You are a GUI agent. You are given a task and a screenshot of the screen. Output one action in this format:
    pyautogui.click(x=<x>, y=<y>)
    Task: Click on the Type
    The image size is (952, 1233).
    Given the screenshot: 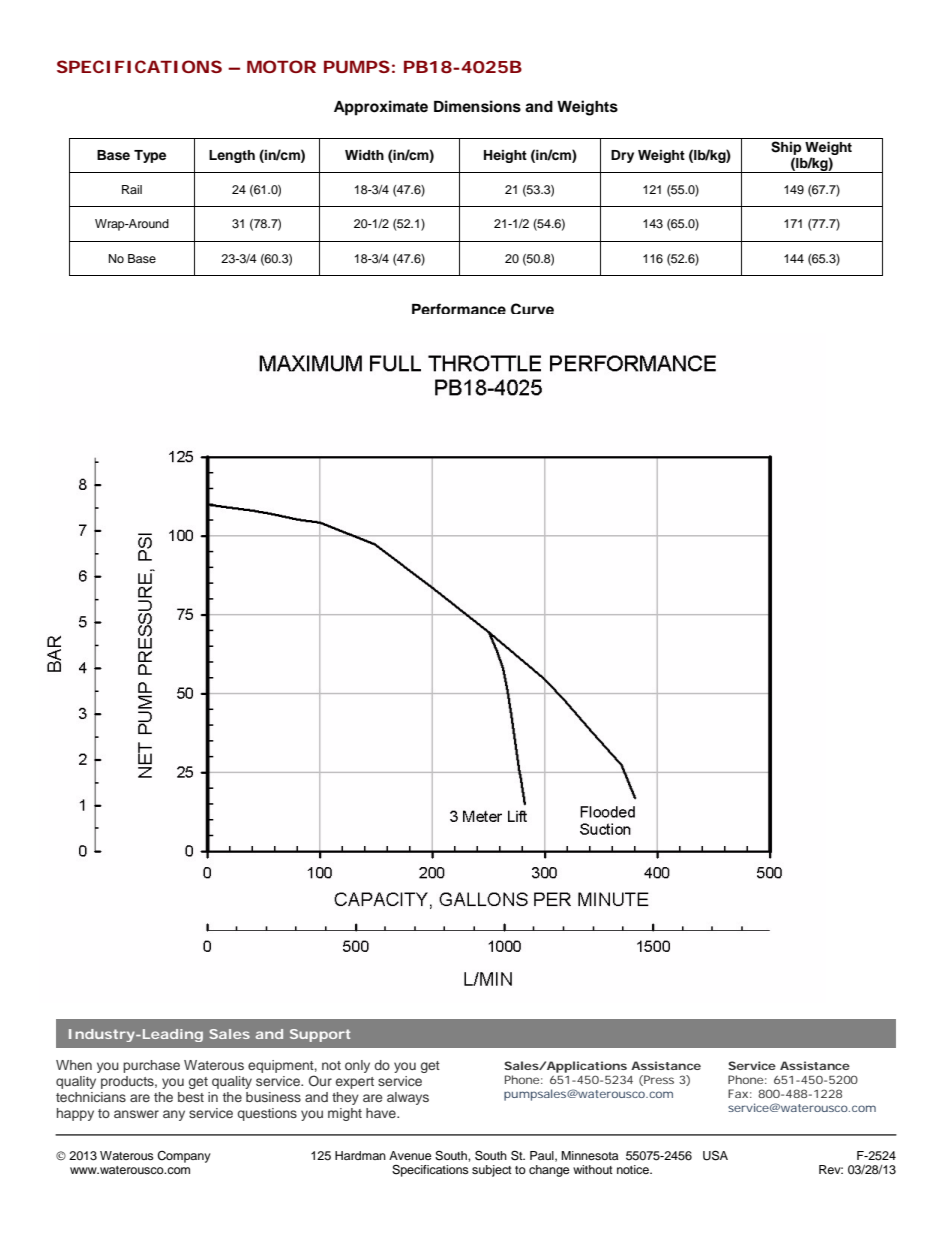 What is the action you would take?
    pyautogui.click(x=150, y=156)
